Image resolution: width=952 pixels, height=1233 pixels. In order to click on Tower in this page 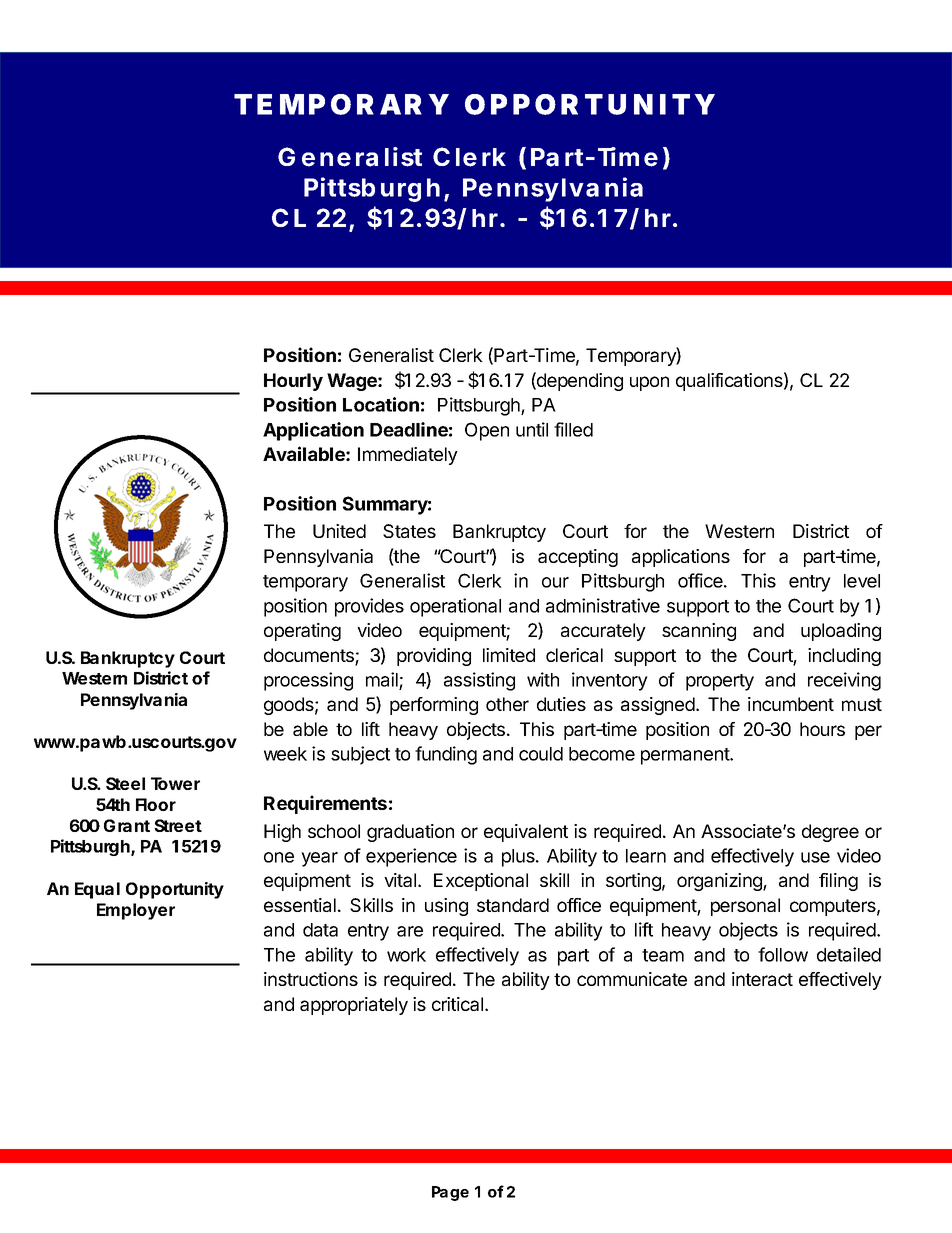, I will do `click(175, 783)`.
